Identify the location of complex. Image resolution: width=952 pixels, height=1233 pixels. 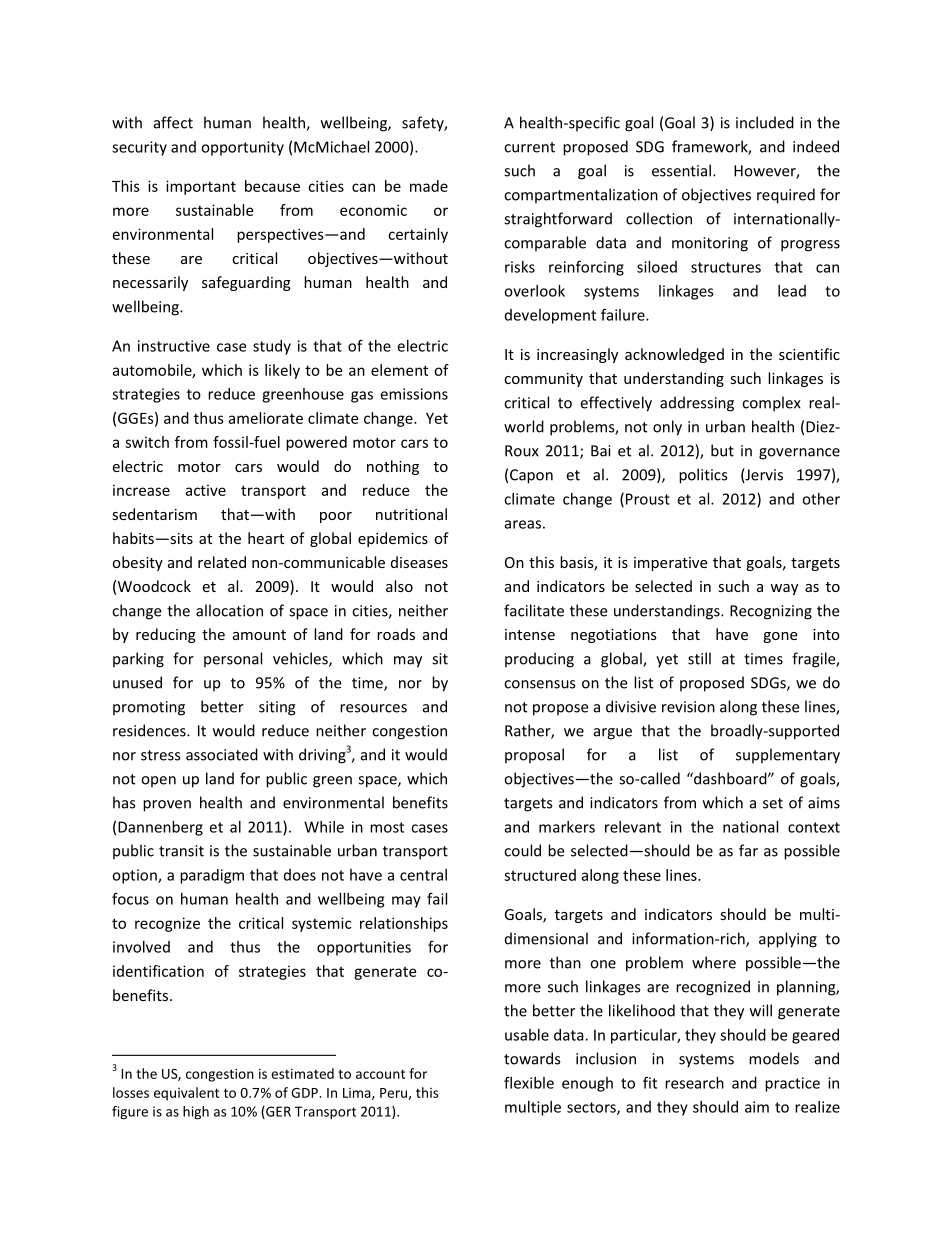
(771, 404).
